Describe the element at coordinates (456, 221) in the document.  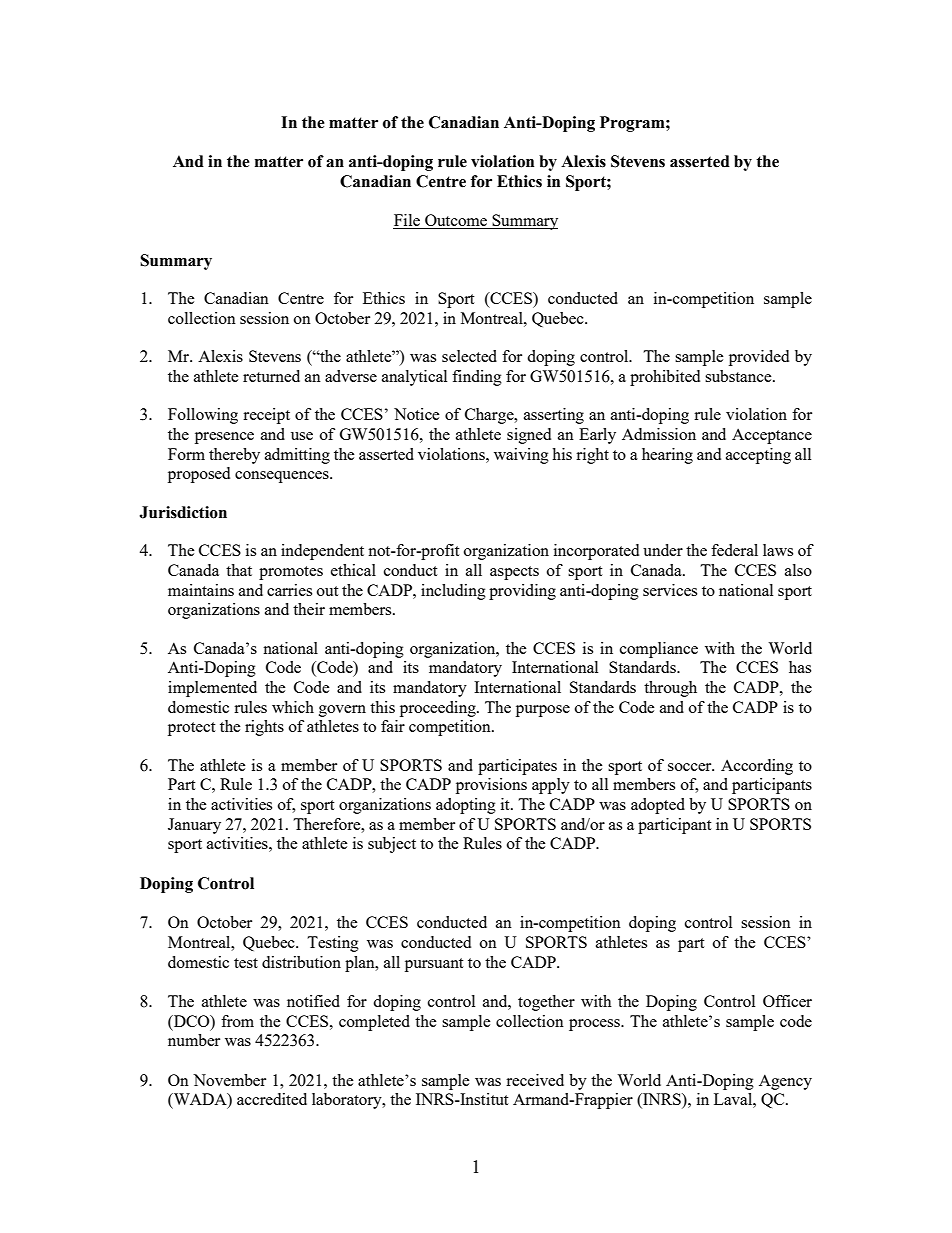
I see `Outcome` at that location.
